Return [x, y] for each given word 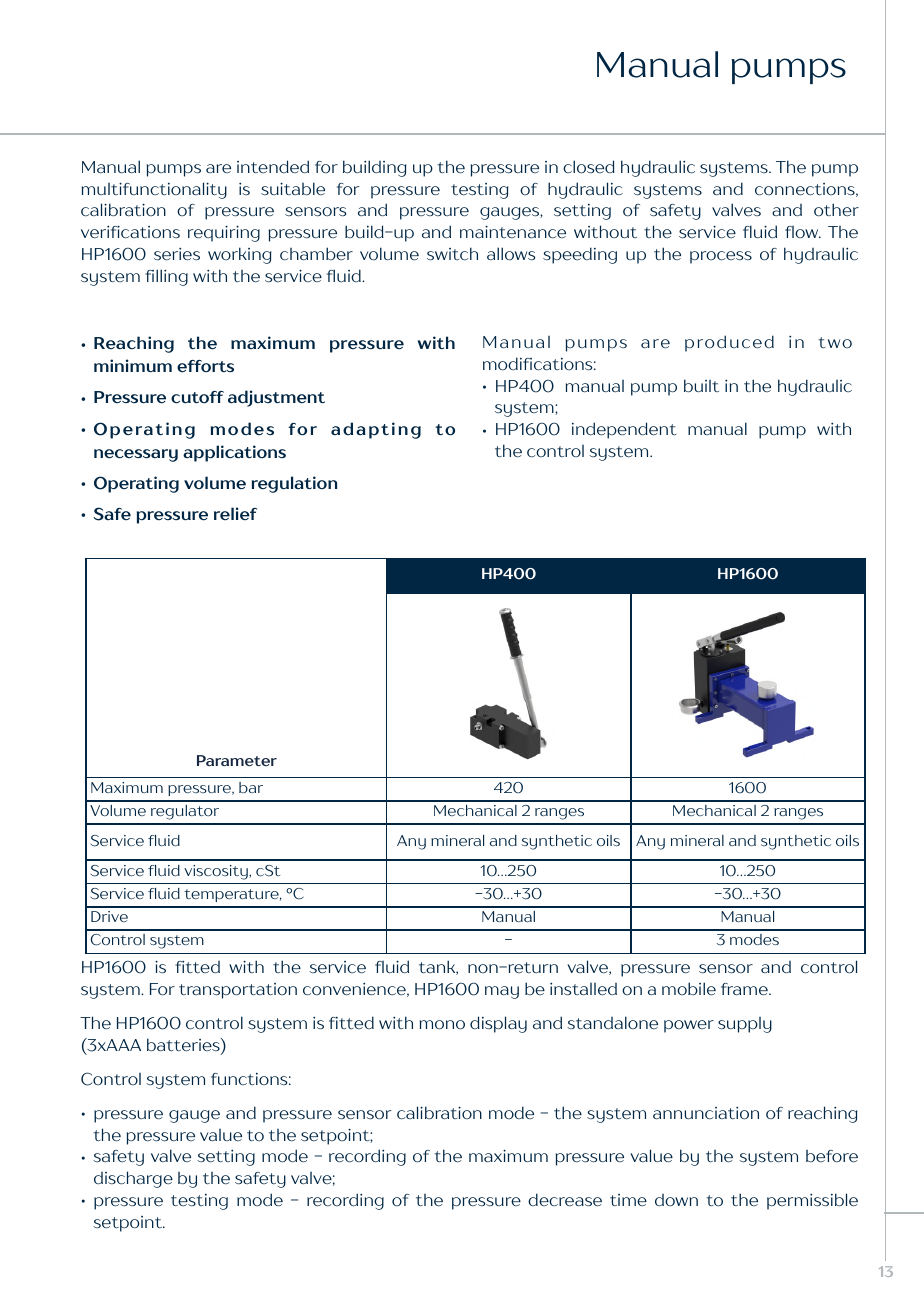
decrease [565, 1200]
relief [235, 513]
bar [251, 787]
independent [624, 430]
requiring [224, 233]
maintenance [513, 232]
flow [803, 232]
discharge [133, 1179]
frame [745, 989]
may [502, 992]
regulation [294, 484]
